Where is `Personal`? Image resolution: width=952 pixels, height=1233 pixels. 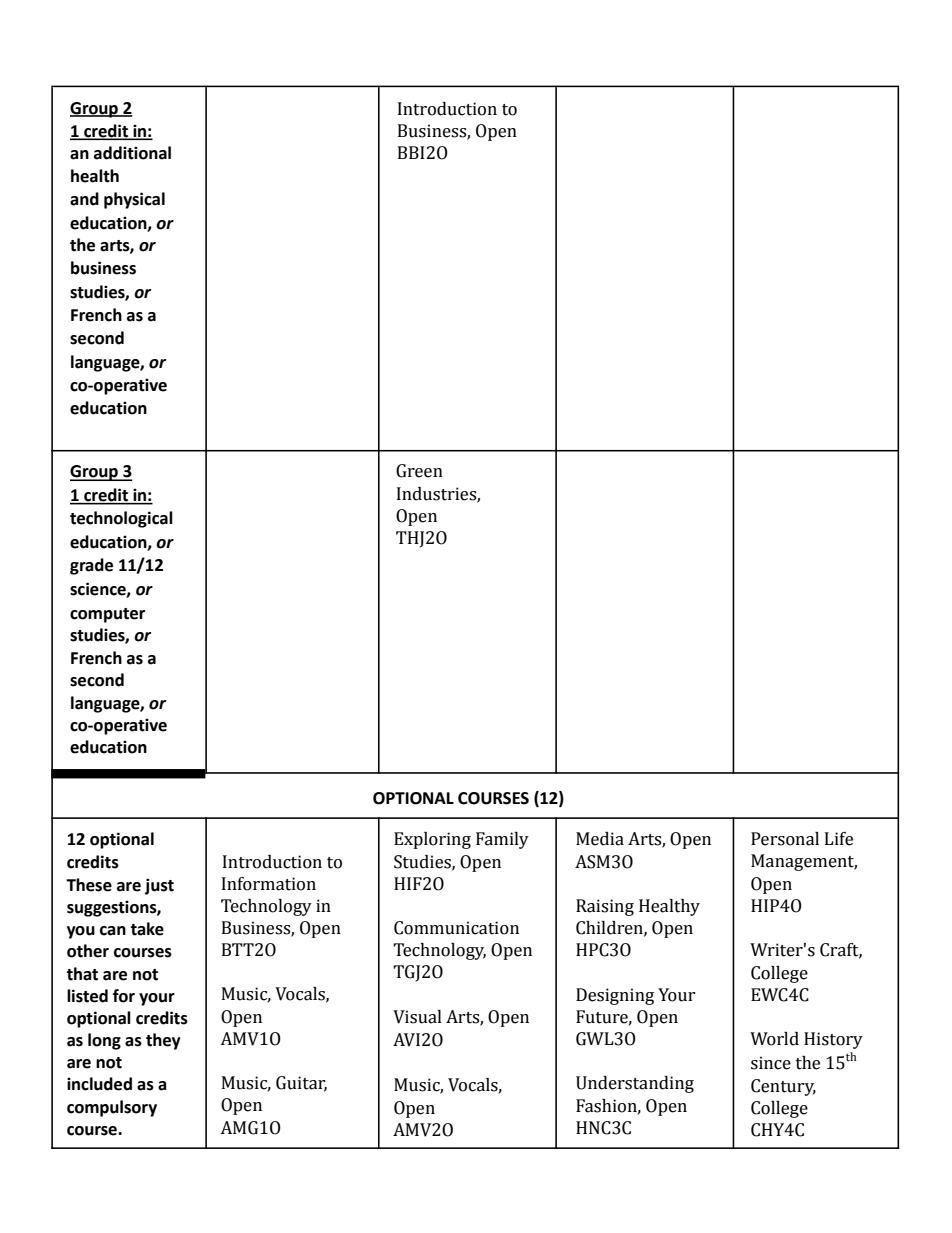 Personal is located at coordinates (785, 839).
